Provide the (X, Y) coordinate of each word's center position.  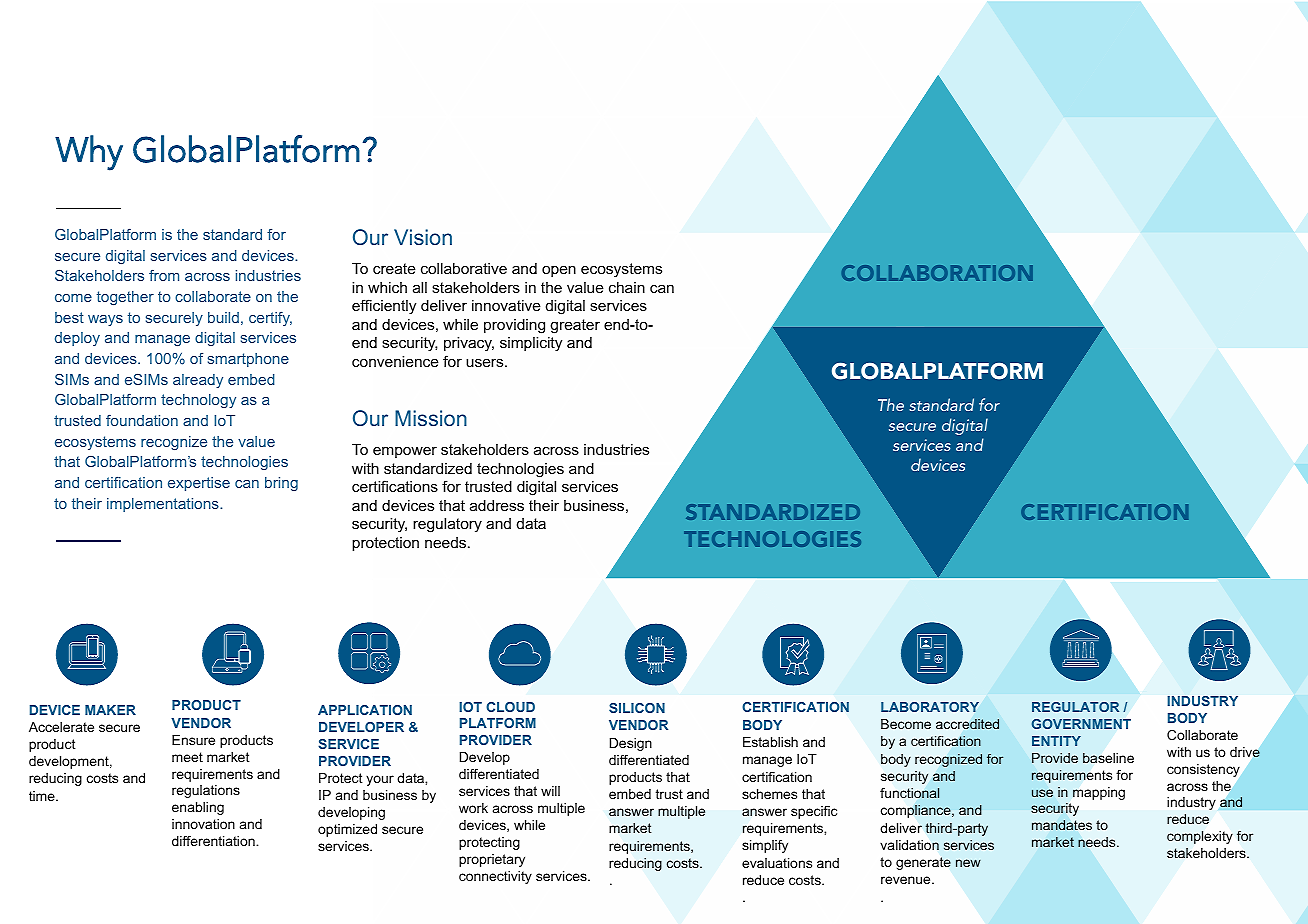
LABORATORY (930, 707)
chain (627, 287)
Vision (423, 237)
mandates (1062, 825)
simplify (765, 846)
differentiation (214, 841)
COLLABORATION (937, 273)
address (497, 505)
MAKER (110, 710)
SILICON (637, 708)
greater (575, 326)
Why (89, 153)
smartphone (248, 360)
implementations (164, 505)
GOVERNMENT (1081, 724)
